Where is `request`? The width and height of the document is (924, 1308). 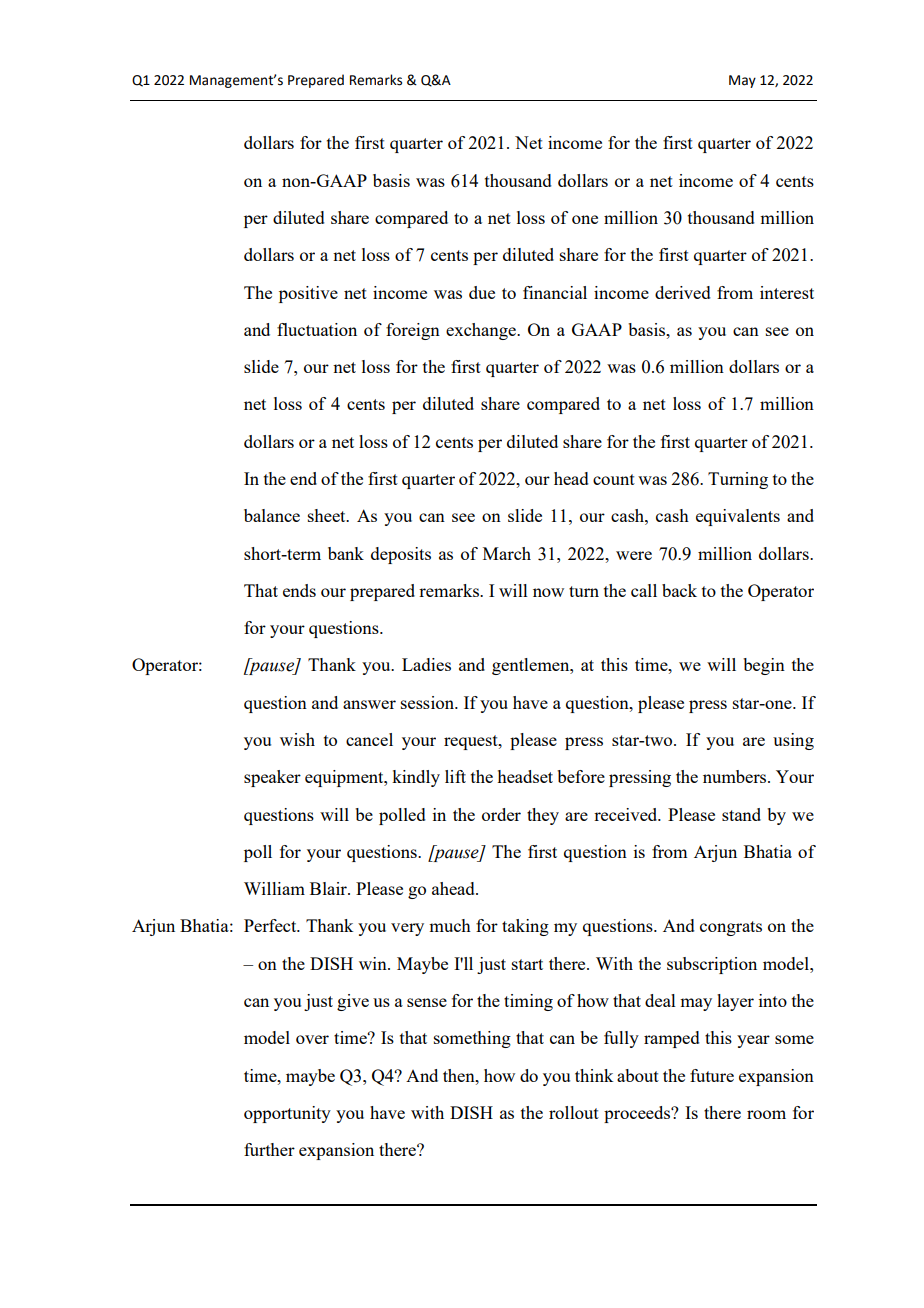 request is located at coordinates (472, 742).
